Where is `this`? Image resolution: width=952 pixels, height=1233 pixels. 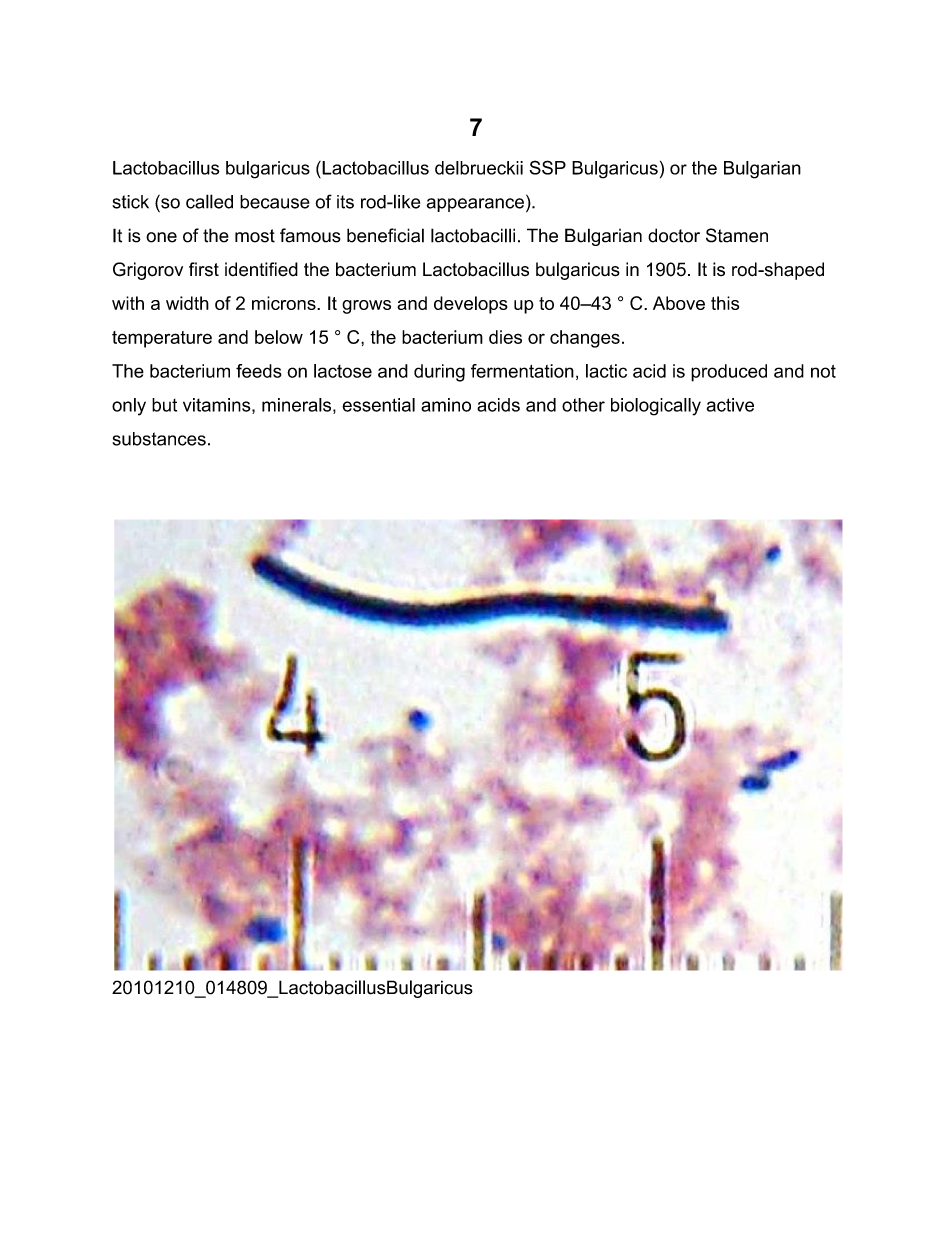
this is located at coordinates (725, 303).
